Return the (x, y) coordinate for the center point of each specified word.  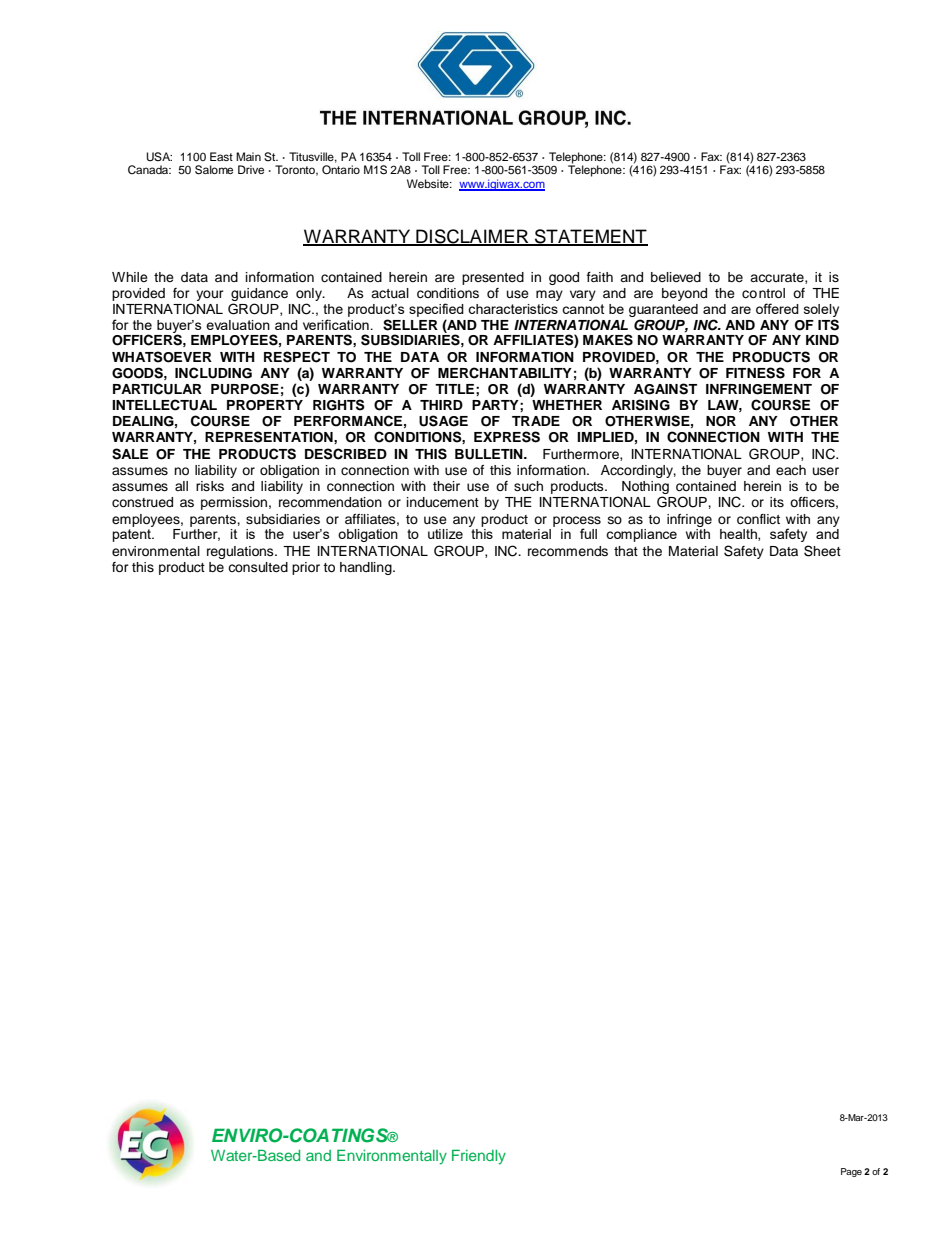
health (739, 535)
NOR (721, 421)
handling (367, 568)
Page (851, 1172)
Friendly (479, 1157)
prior (306, 568)
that (626, 551)
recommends (568, 551)
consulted (258, 567)
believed (676, 277)
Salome (214, 170)
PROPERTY (265, 405)
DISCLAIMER (472, 237)
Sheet (822, 551)
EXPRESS (507, 437)
